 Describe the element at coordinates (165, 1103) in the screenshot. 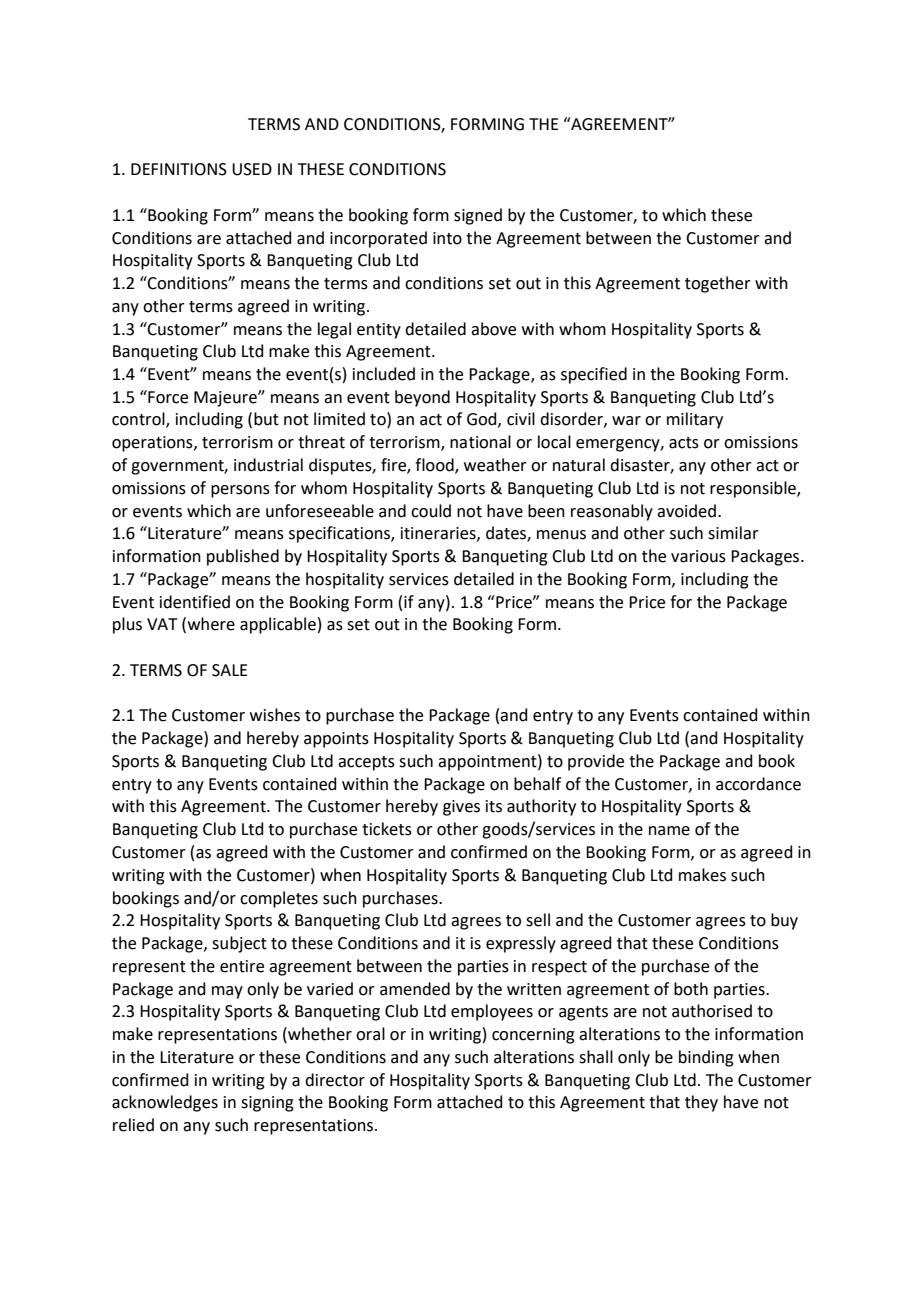

I see `acknowledges` at that location.
